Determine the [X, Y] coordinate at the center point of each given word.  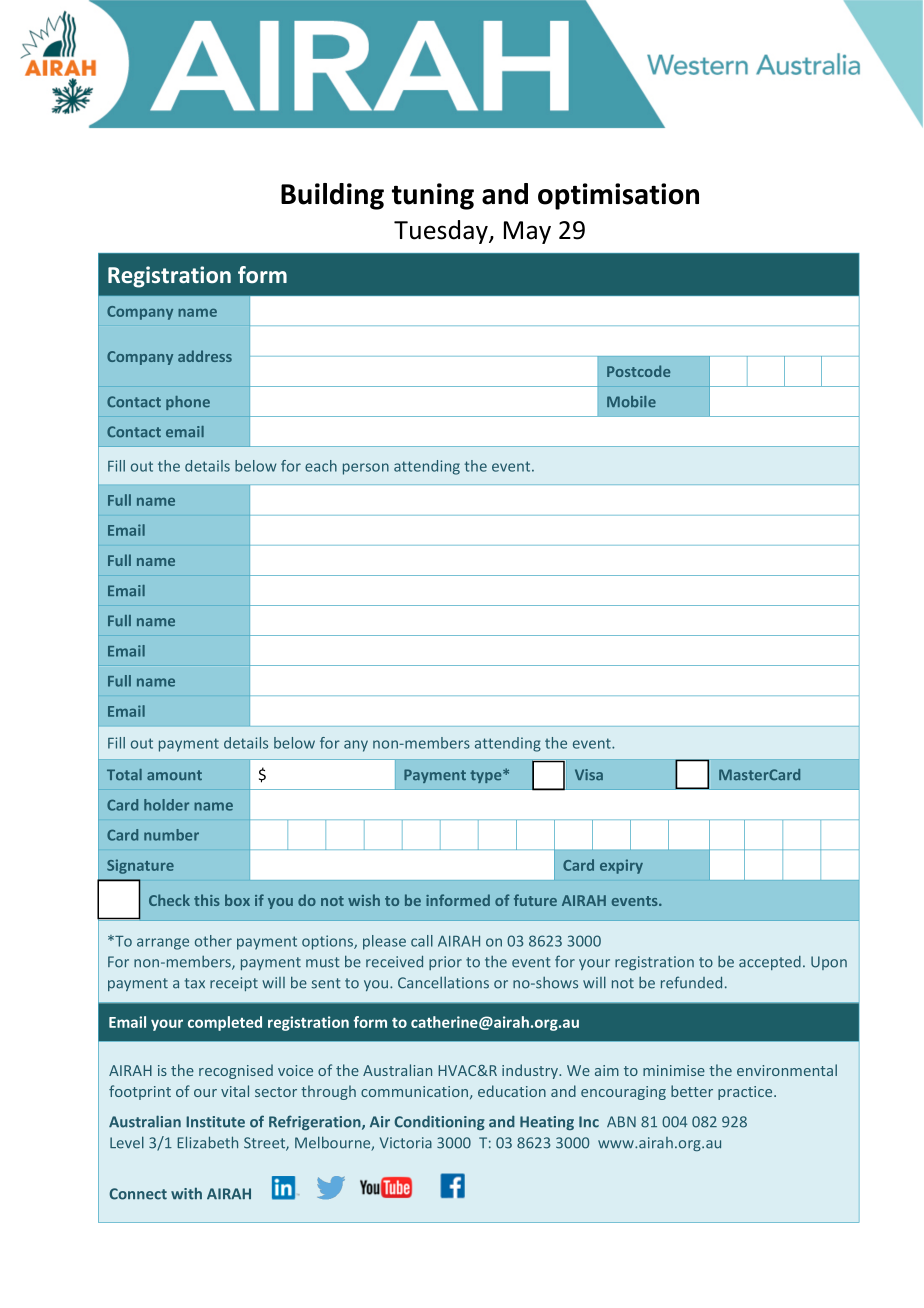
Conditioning [439, 1122]
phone [188, 403]
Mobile [631, 402]
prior [445, 963]
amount [174, 775]
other [213, 941]
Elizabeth [207, 1142]
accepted [770, 963]
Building [332, 196]
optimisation [618, 196]
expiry [621, 866]
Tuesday [442, 232]
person [366, 469]
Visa [589, 774]
